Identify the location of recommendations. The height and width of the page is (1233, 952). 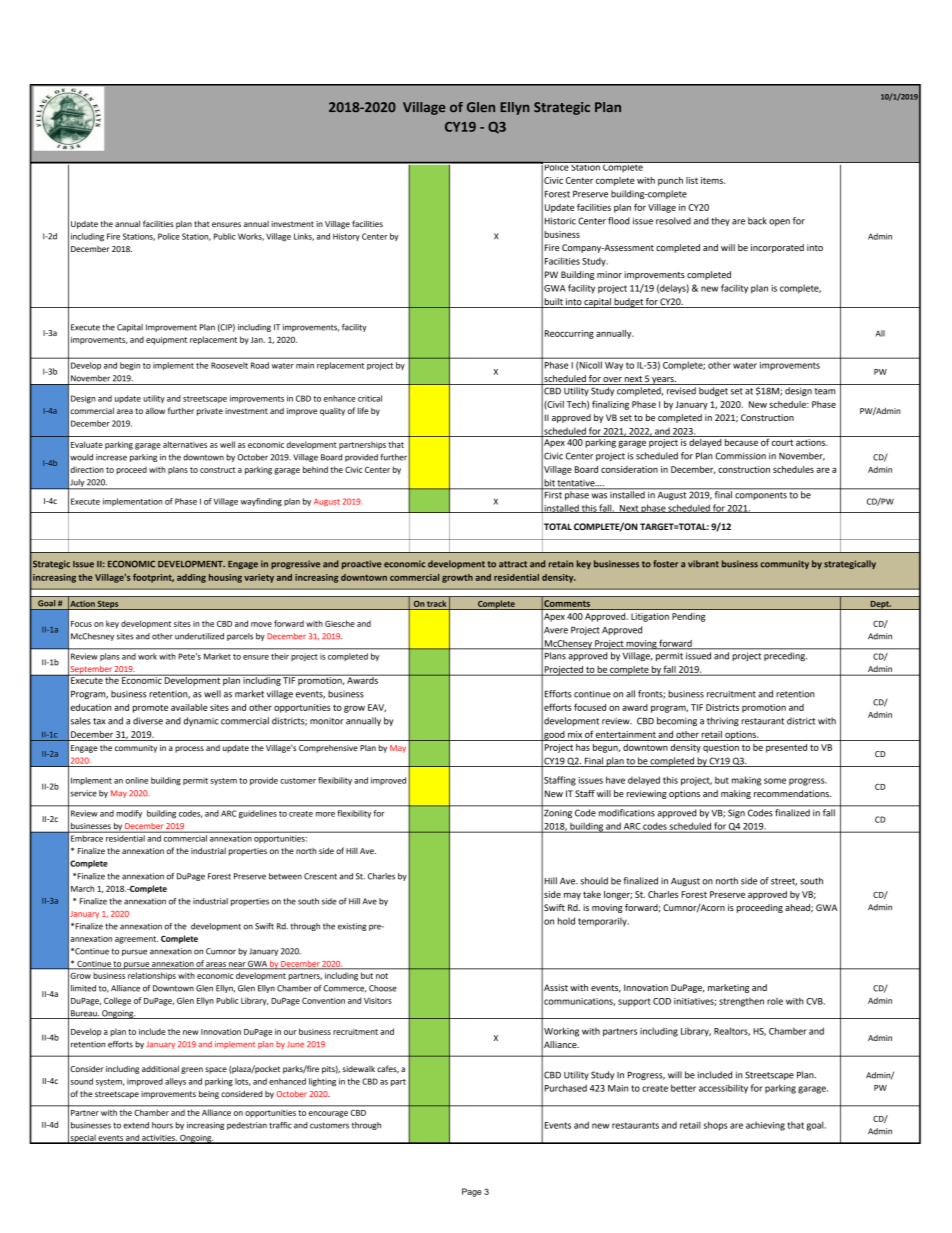
(792, 793).
